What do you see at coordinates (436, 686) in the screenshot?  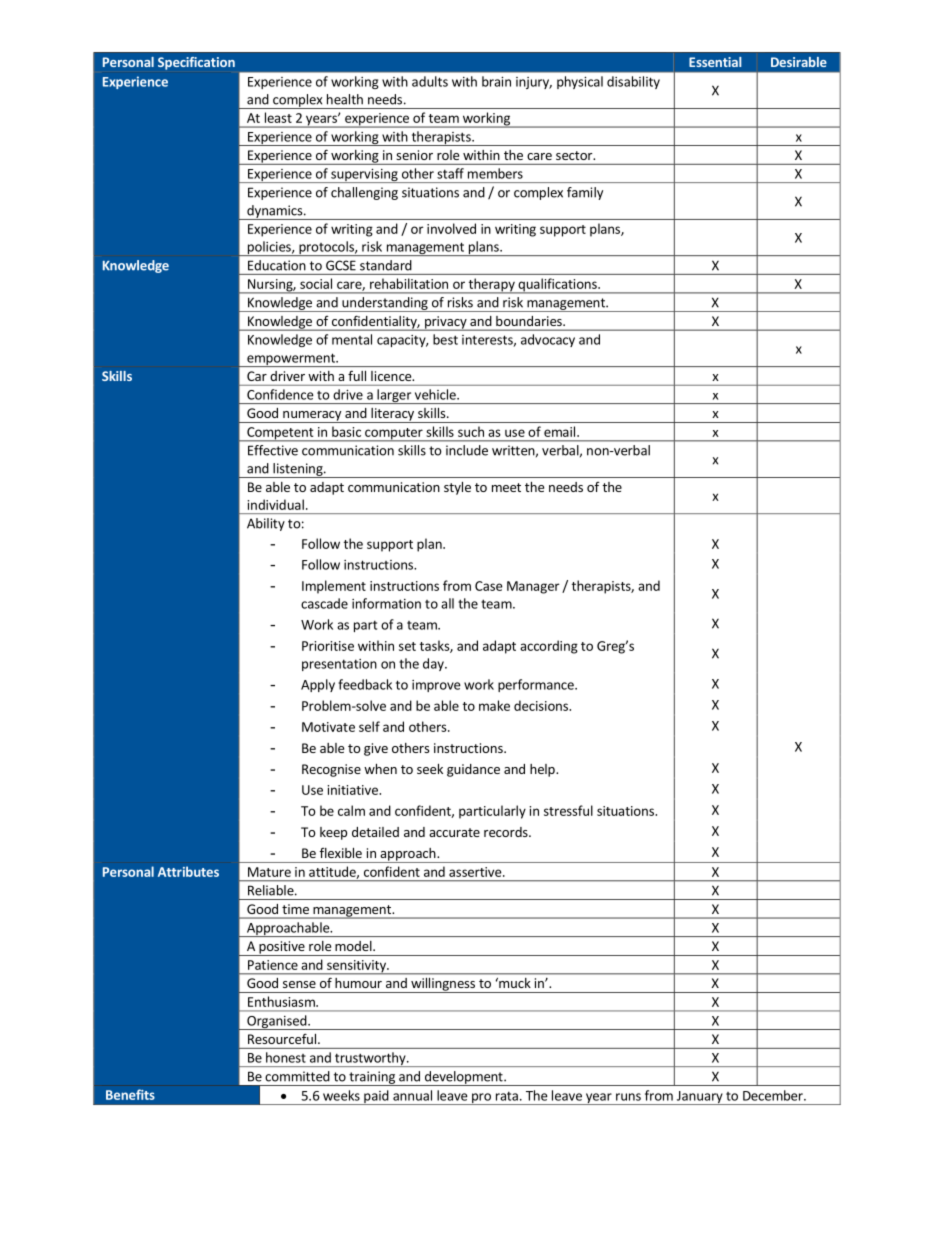 I see `improve` at bounding box center [436, 686].
